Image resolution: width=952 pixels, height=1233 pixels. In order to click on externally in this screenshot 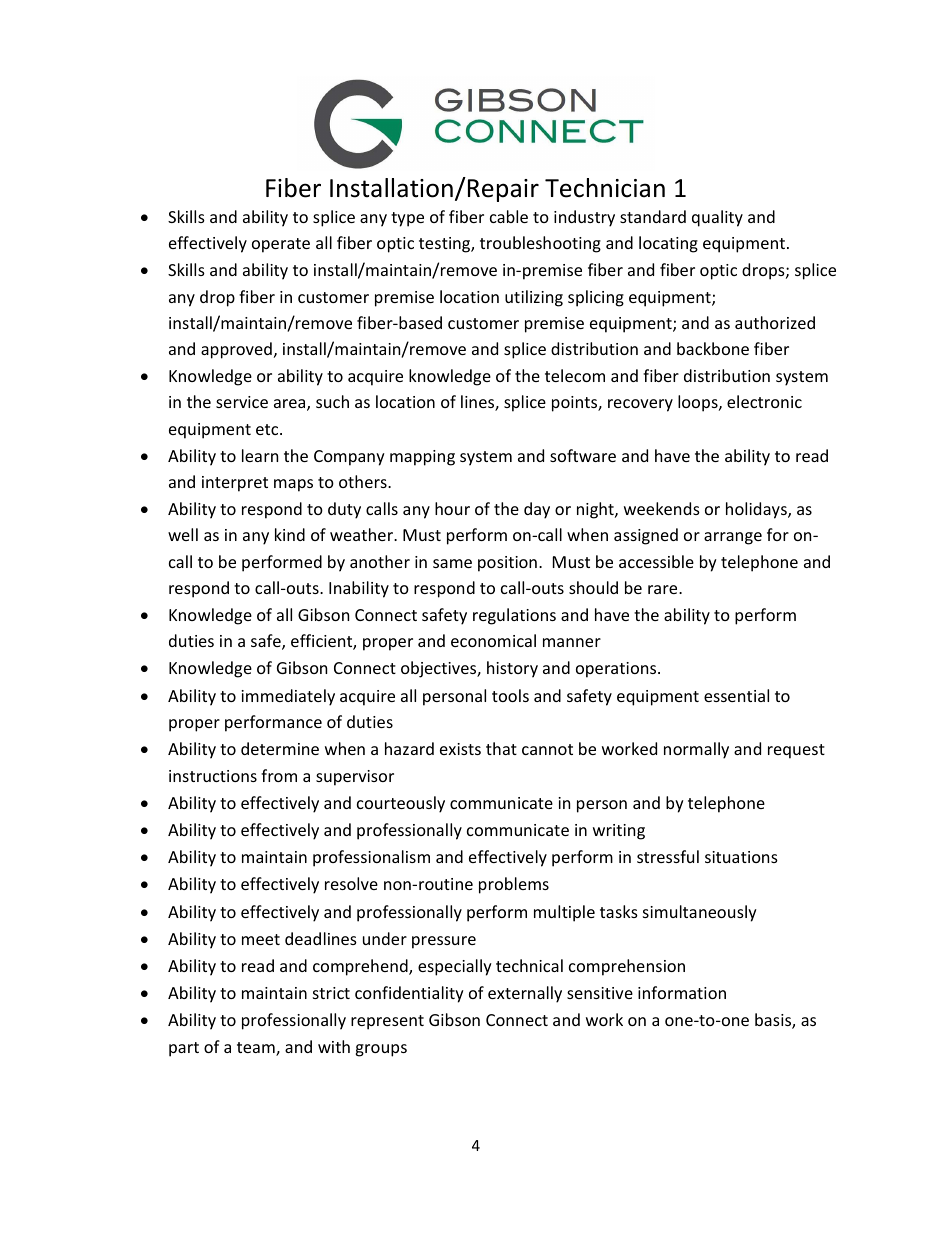, I will do `click(525, 994)`.
